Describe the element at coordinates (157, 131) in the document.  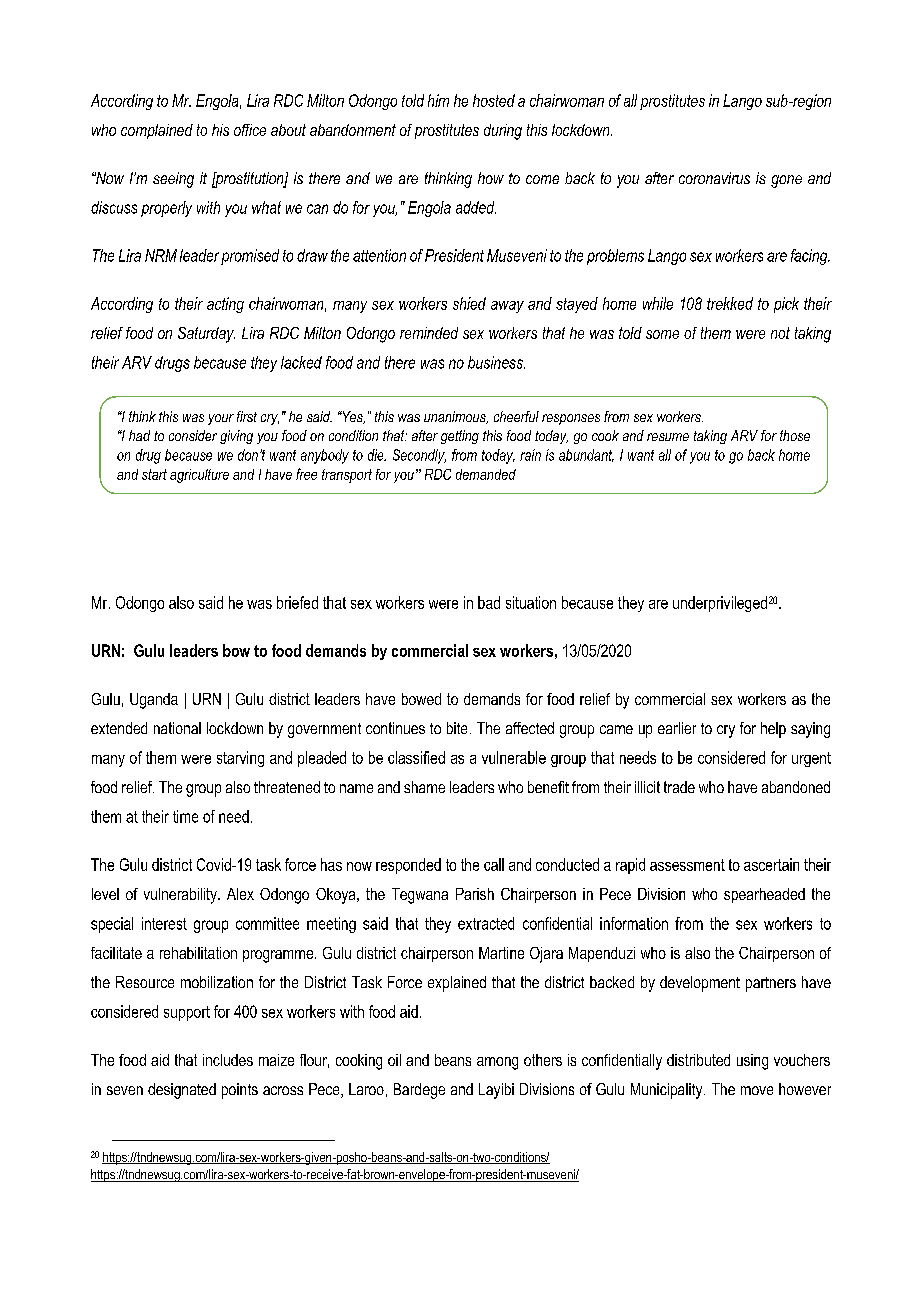
I see `complained` at that location.
